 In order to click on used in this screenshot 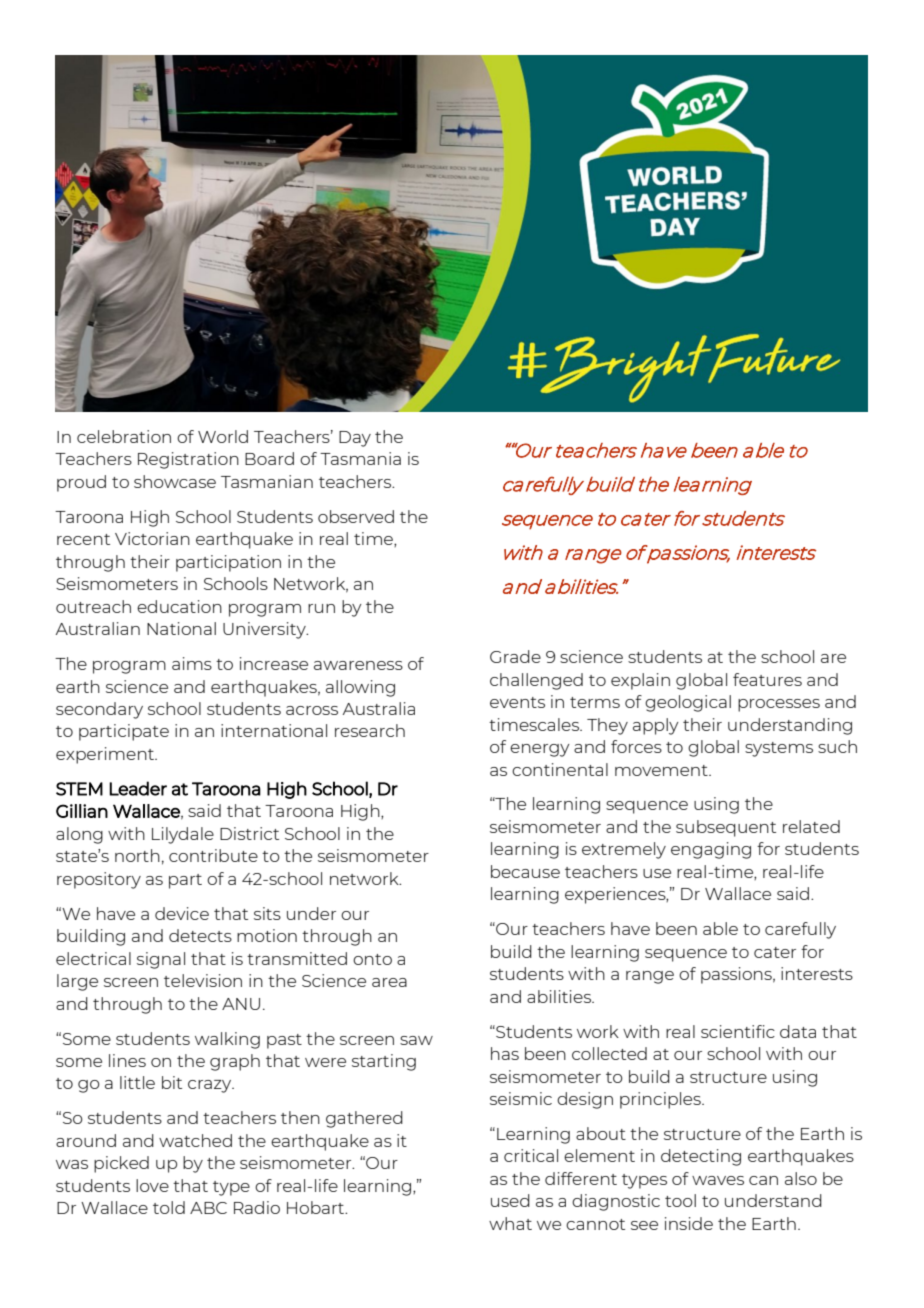, I will do `click(510, 1200)`.
